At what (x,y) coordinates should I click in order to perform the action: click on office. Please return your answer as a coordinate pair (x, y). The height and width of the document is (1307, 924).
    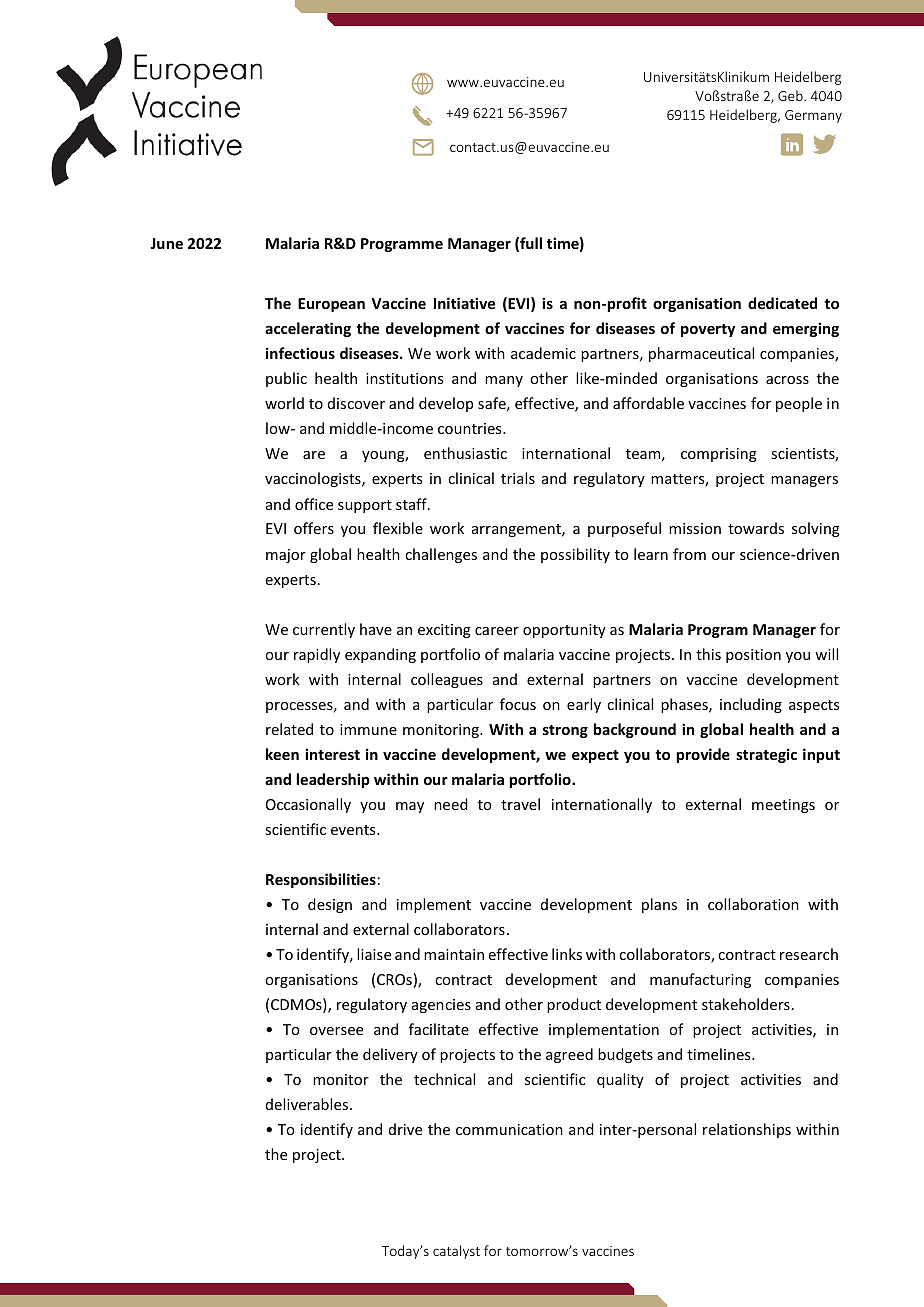
    Looking at the image, I should click on (314, 504).
